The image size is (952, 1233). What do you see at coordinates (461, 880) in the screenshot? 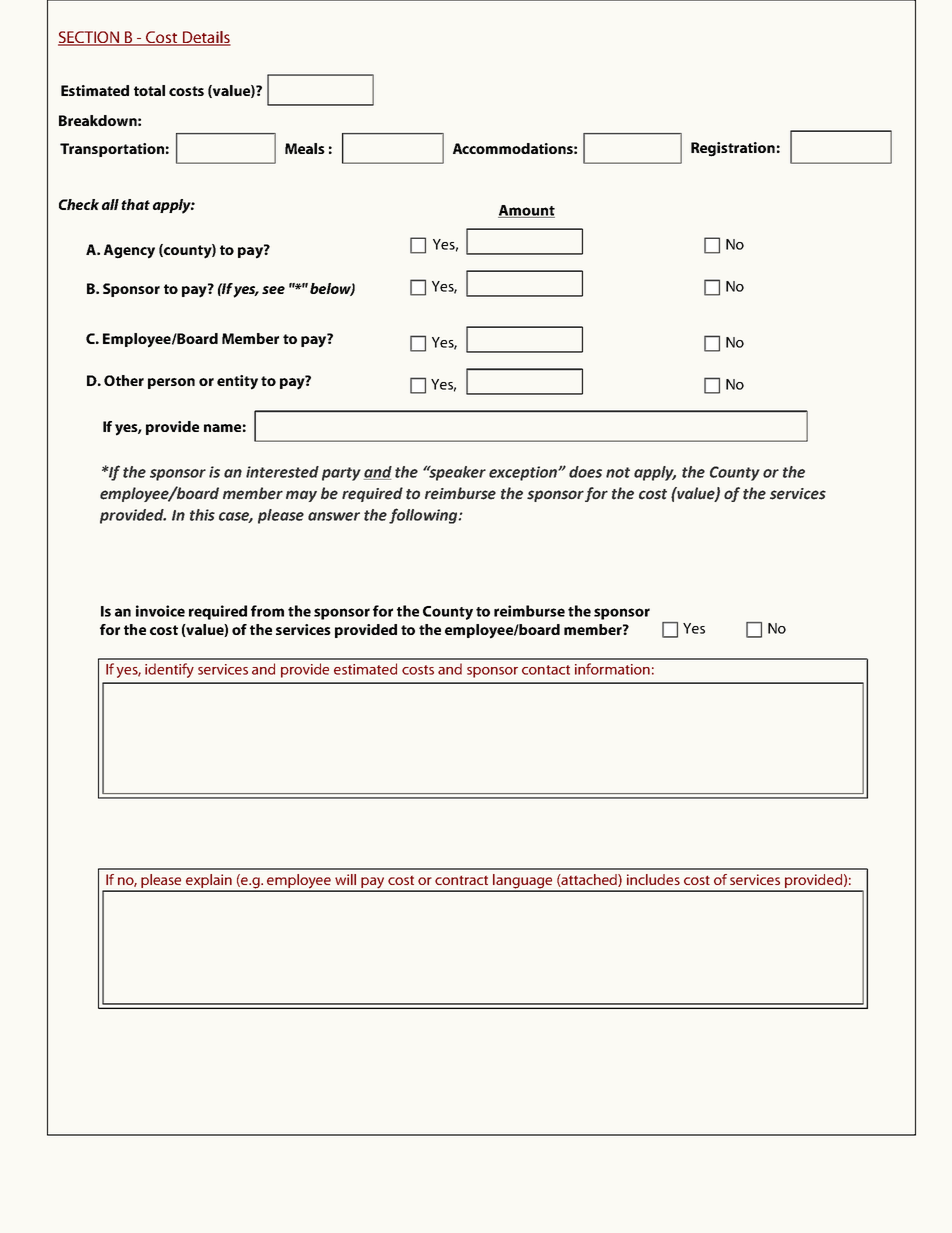
I see `contract` at bounding box center [461, 880].
